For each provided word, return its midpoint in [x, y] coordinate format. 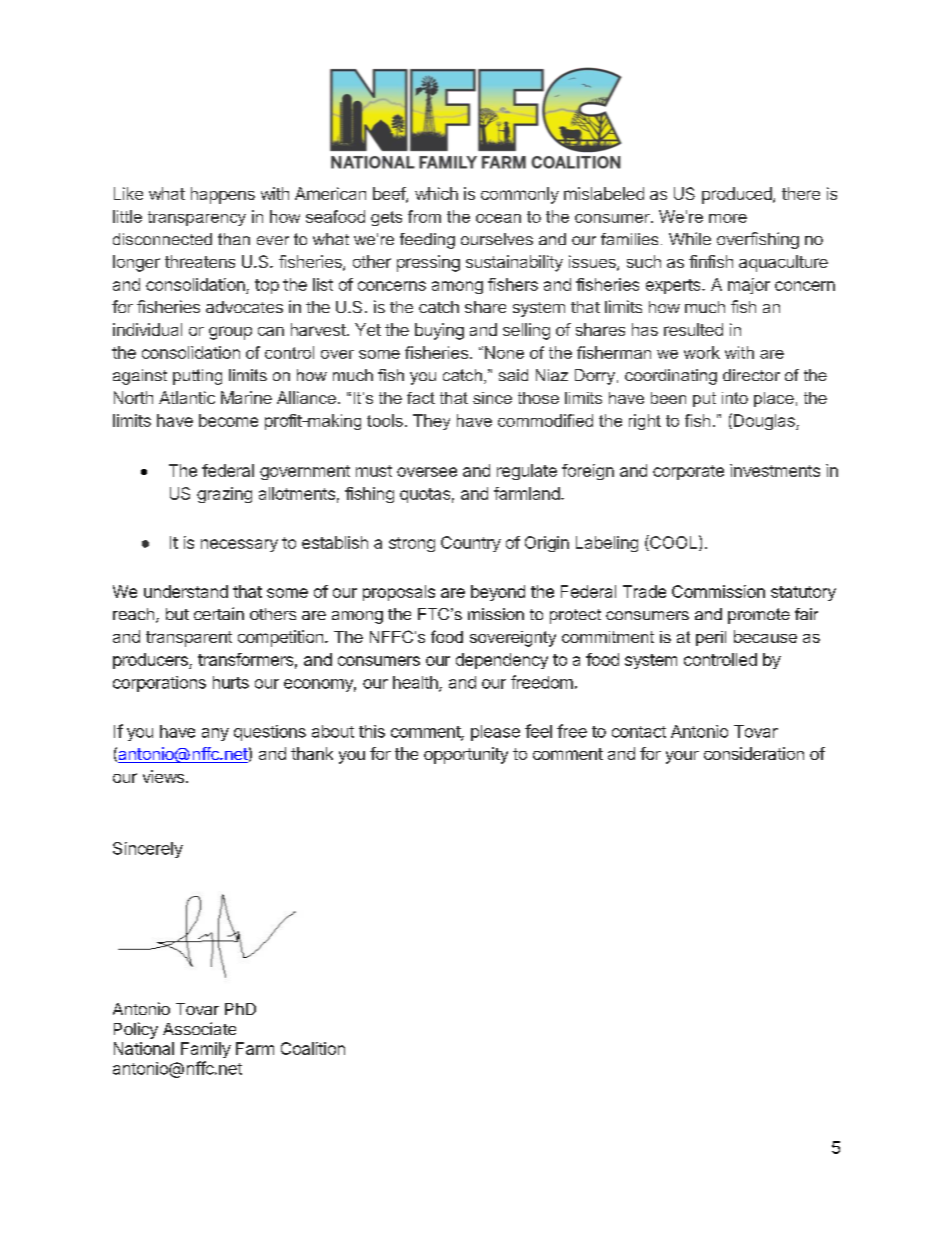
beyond [498, 593]
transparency [197, 218]
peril [711, 638]
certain [219, 613]
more [728, 218]
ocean [498, 218]
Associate [199, 1028]
